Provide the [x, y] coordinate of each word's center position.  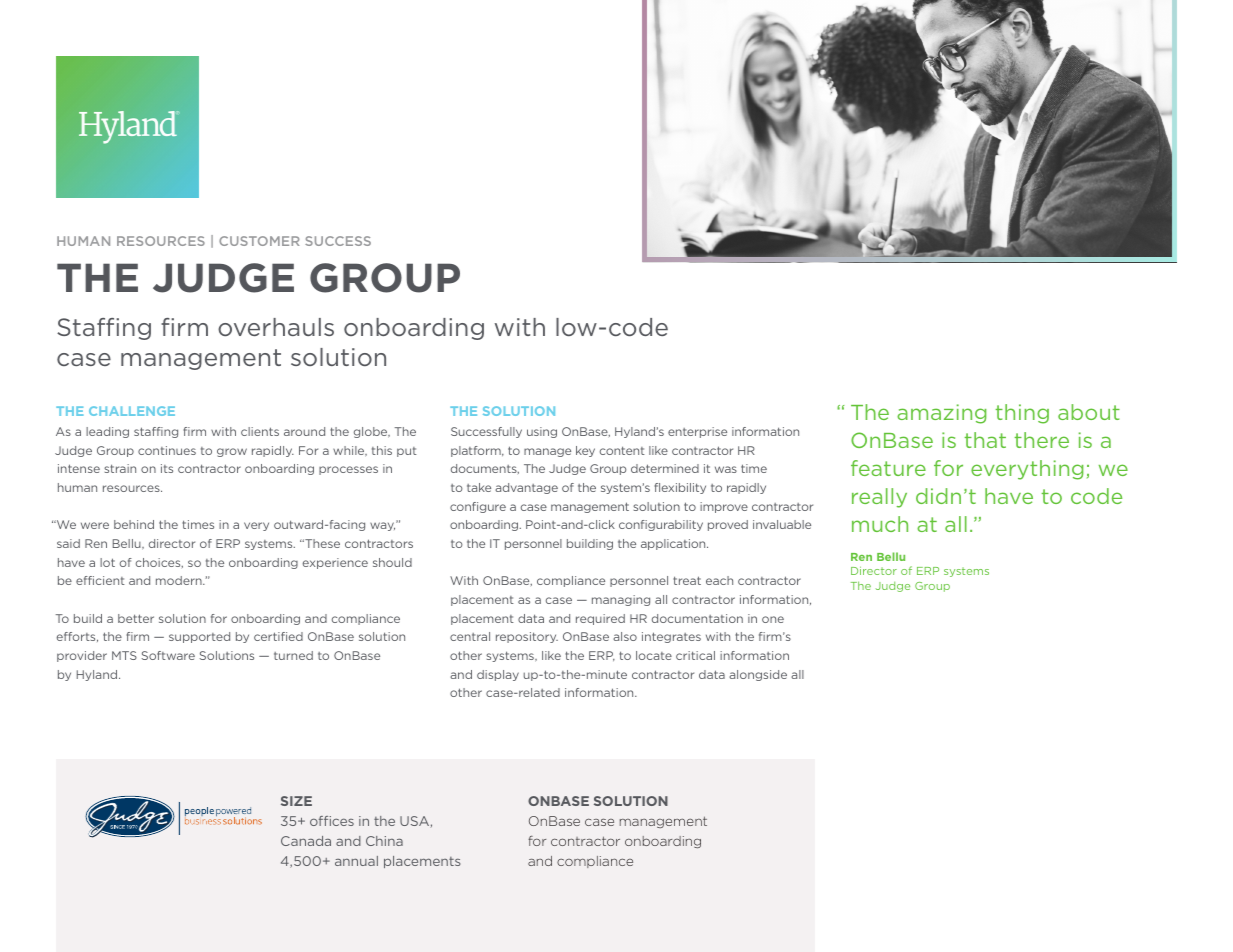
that [985, 440]
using [542, 432]
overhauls [276, 327]
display [498, 675]
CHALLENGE [132, 411]
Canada [306, 841]
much [880, 524]
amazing [941, 414]
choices [159, 563]
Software [168, 655]
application [674, 544]
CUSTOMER [259, 241]
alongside [758, 675]
